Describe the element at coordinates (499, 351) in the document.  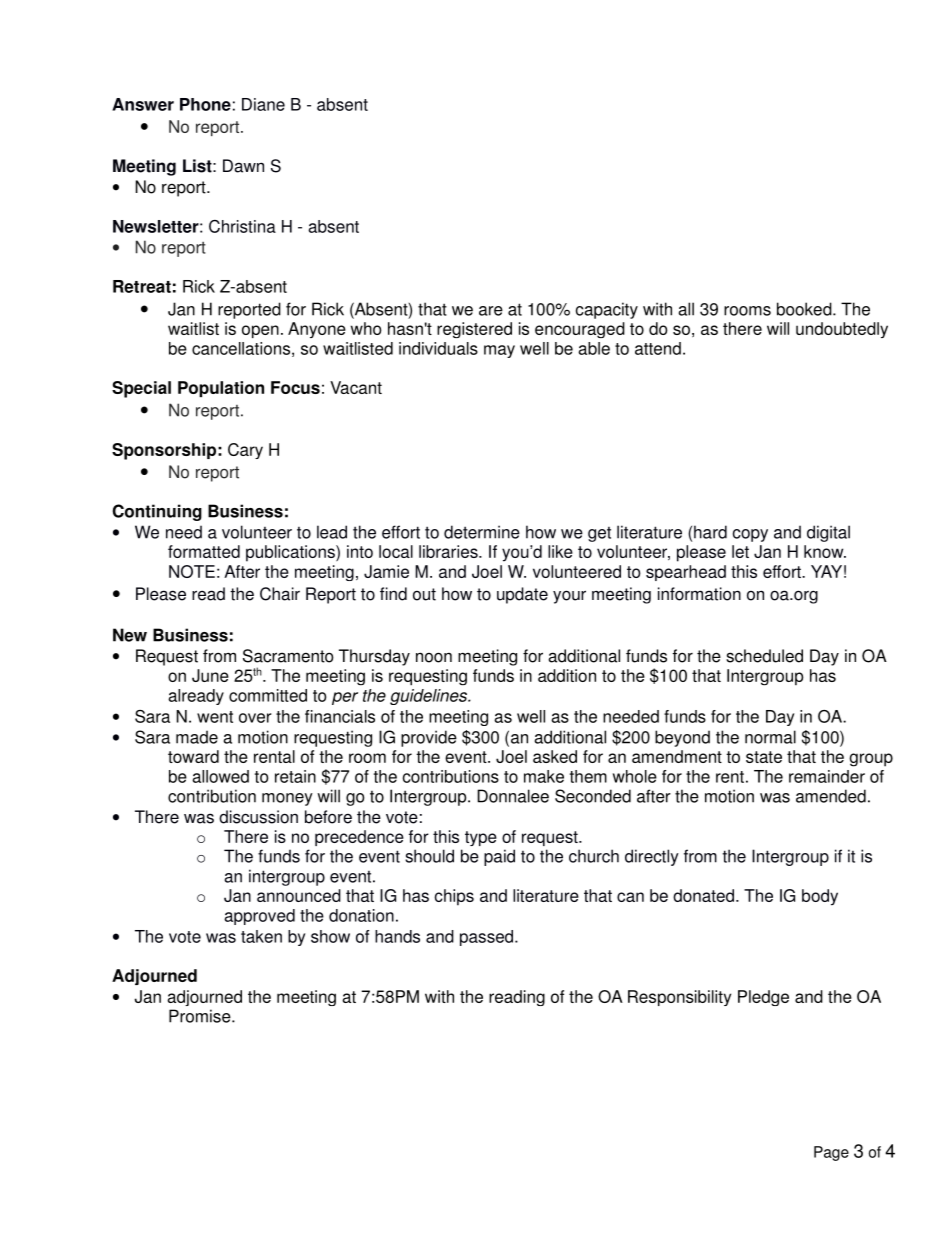
I see `may` at that location.
